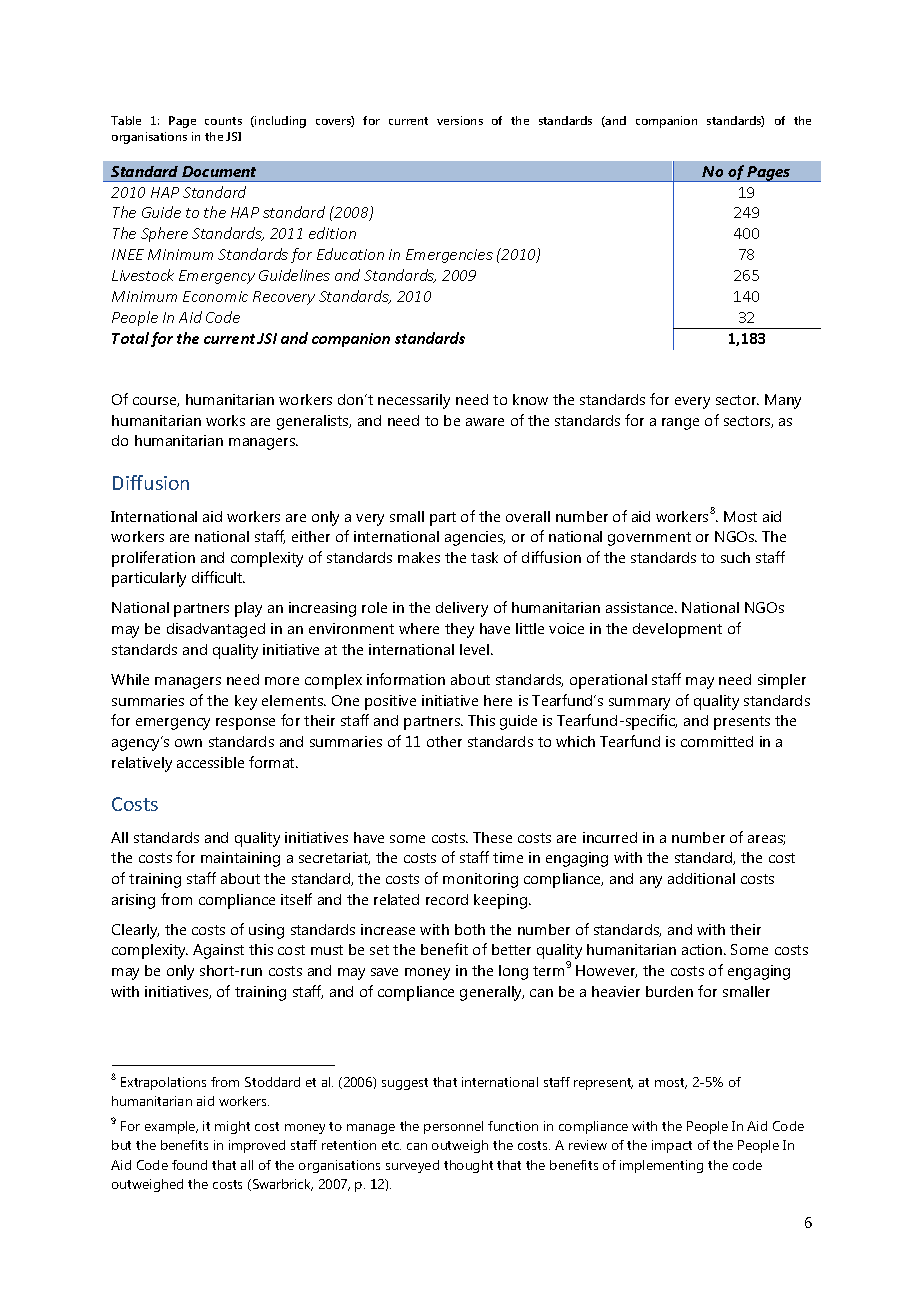 The height and width of the page is (1308, 924). I want to click on works, so click(225, 420).
